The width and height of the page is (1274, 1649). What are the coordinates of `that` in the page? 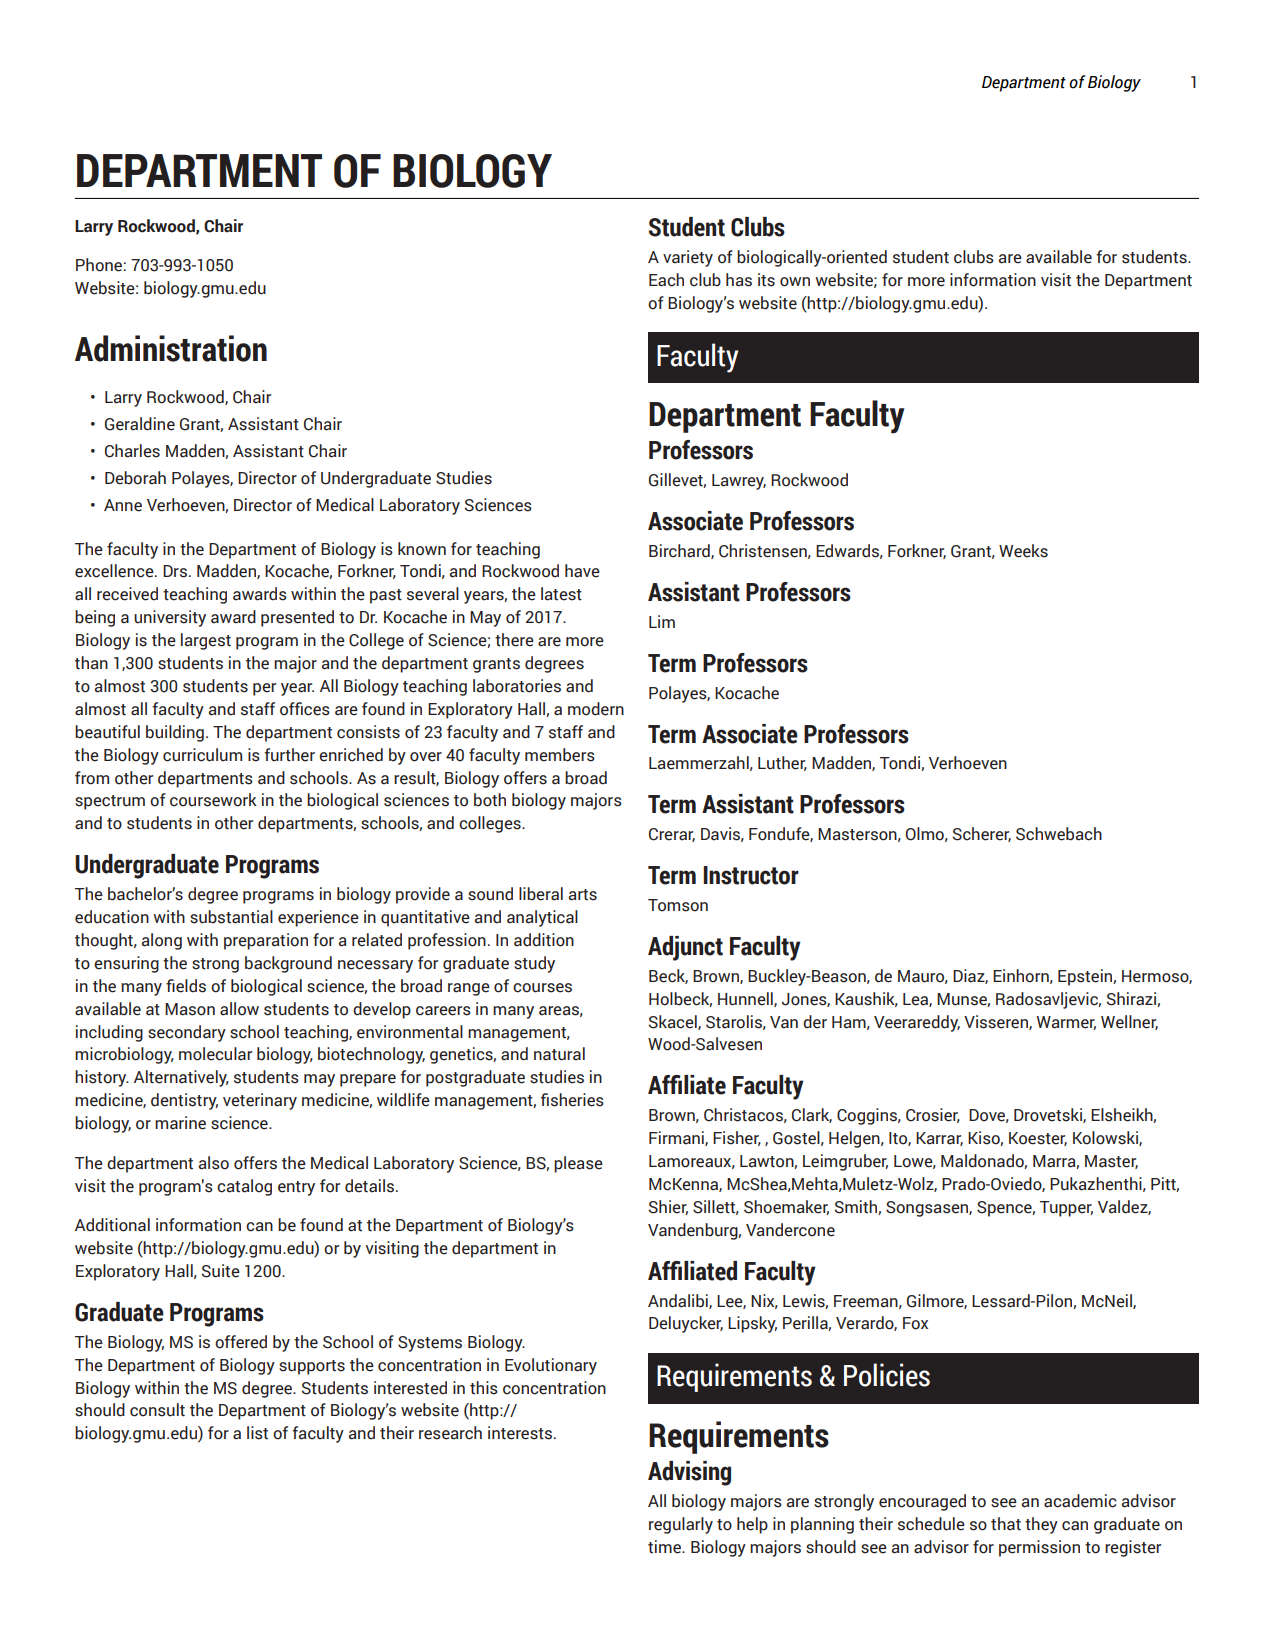 It's located at (1006, 1524).
